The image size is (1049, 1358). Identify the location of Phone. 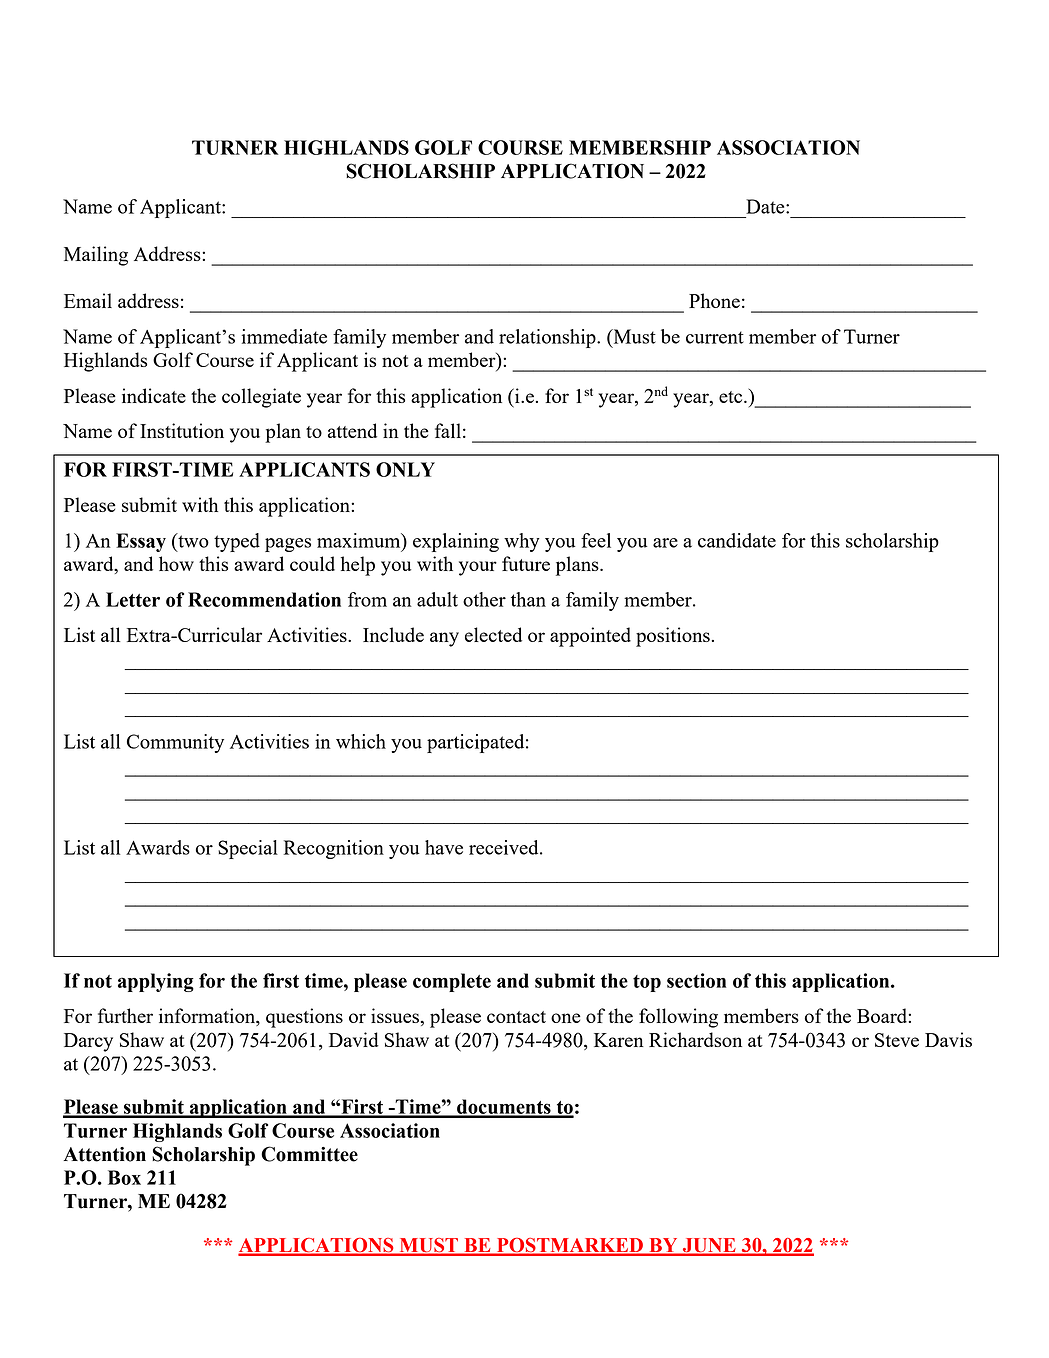
(714, 300).
